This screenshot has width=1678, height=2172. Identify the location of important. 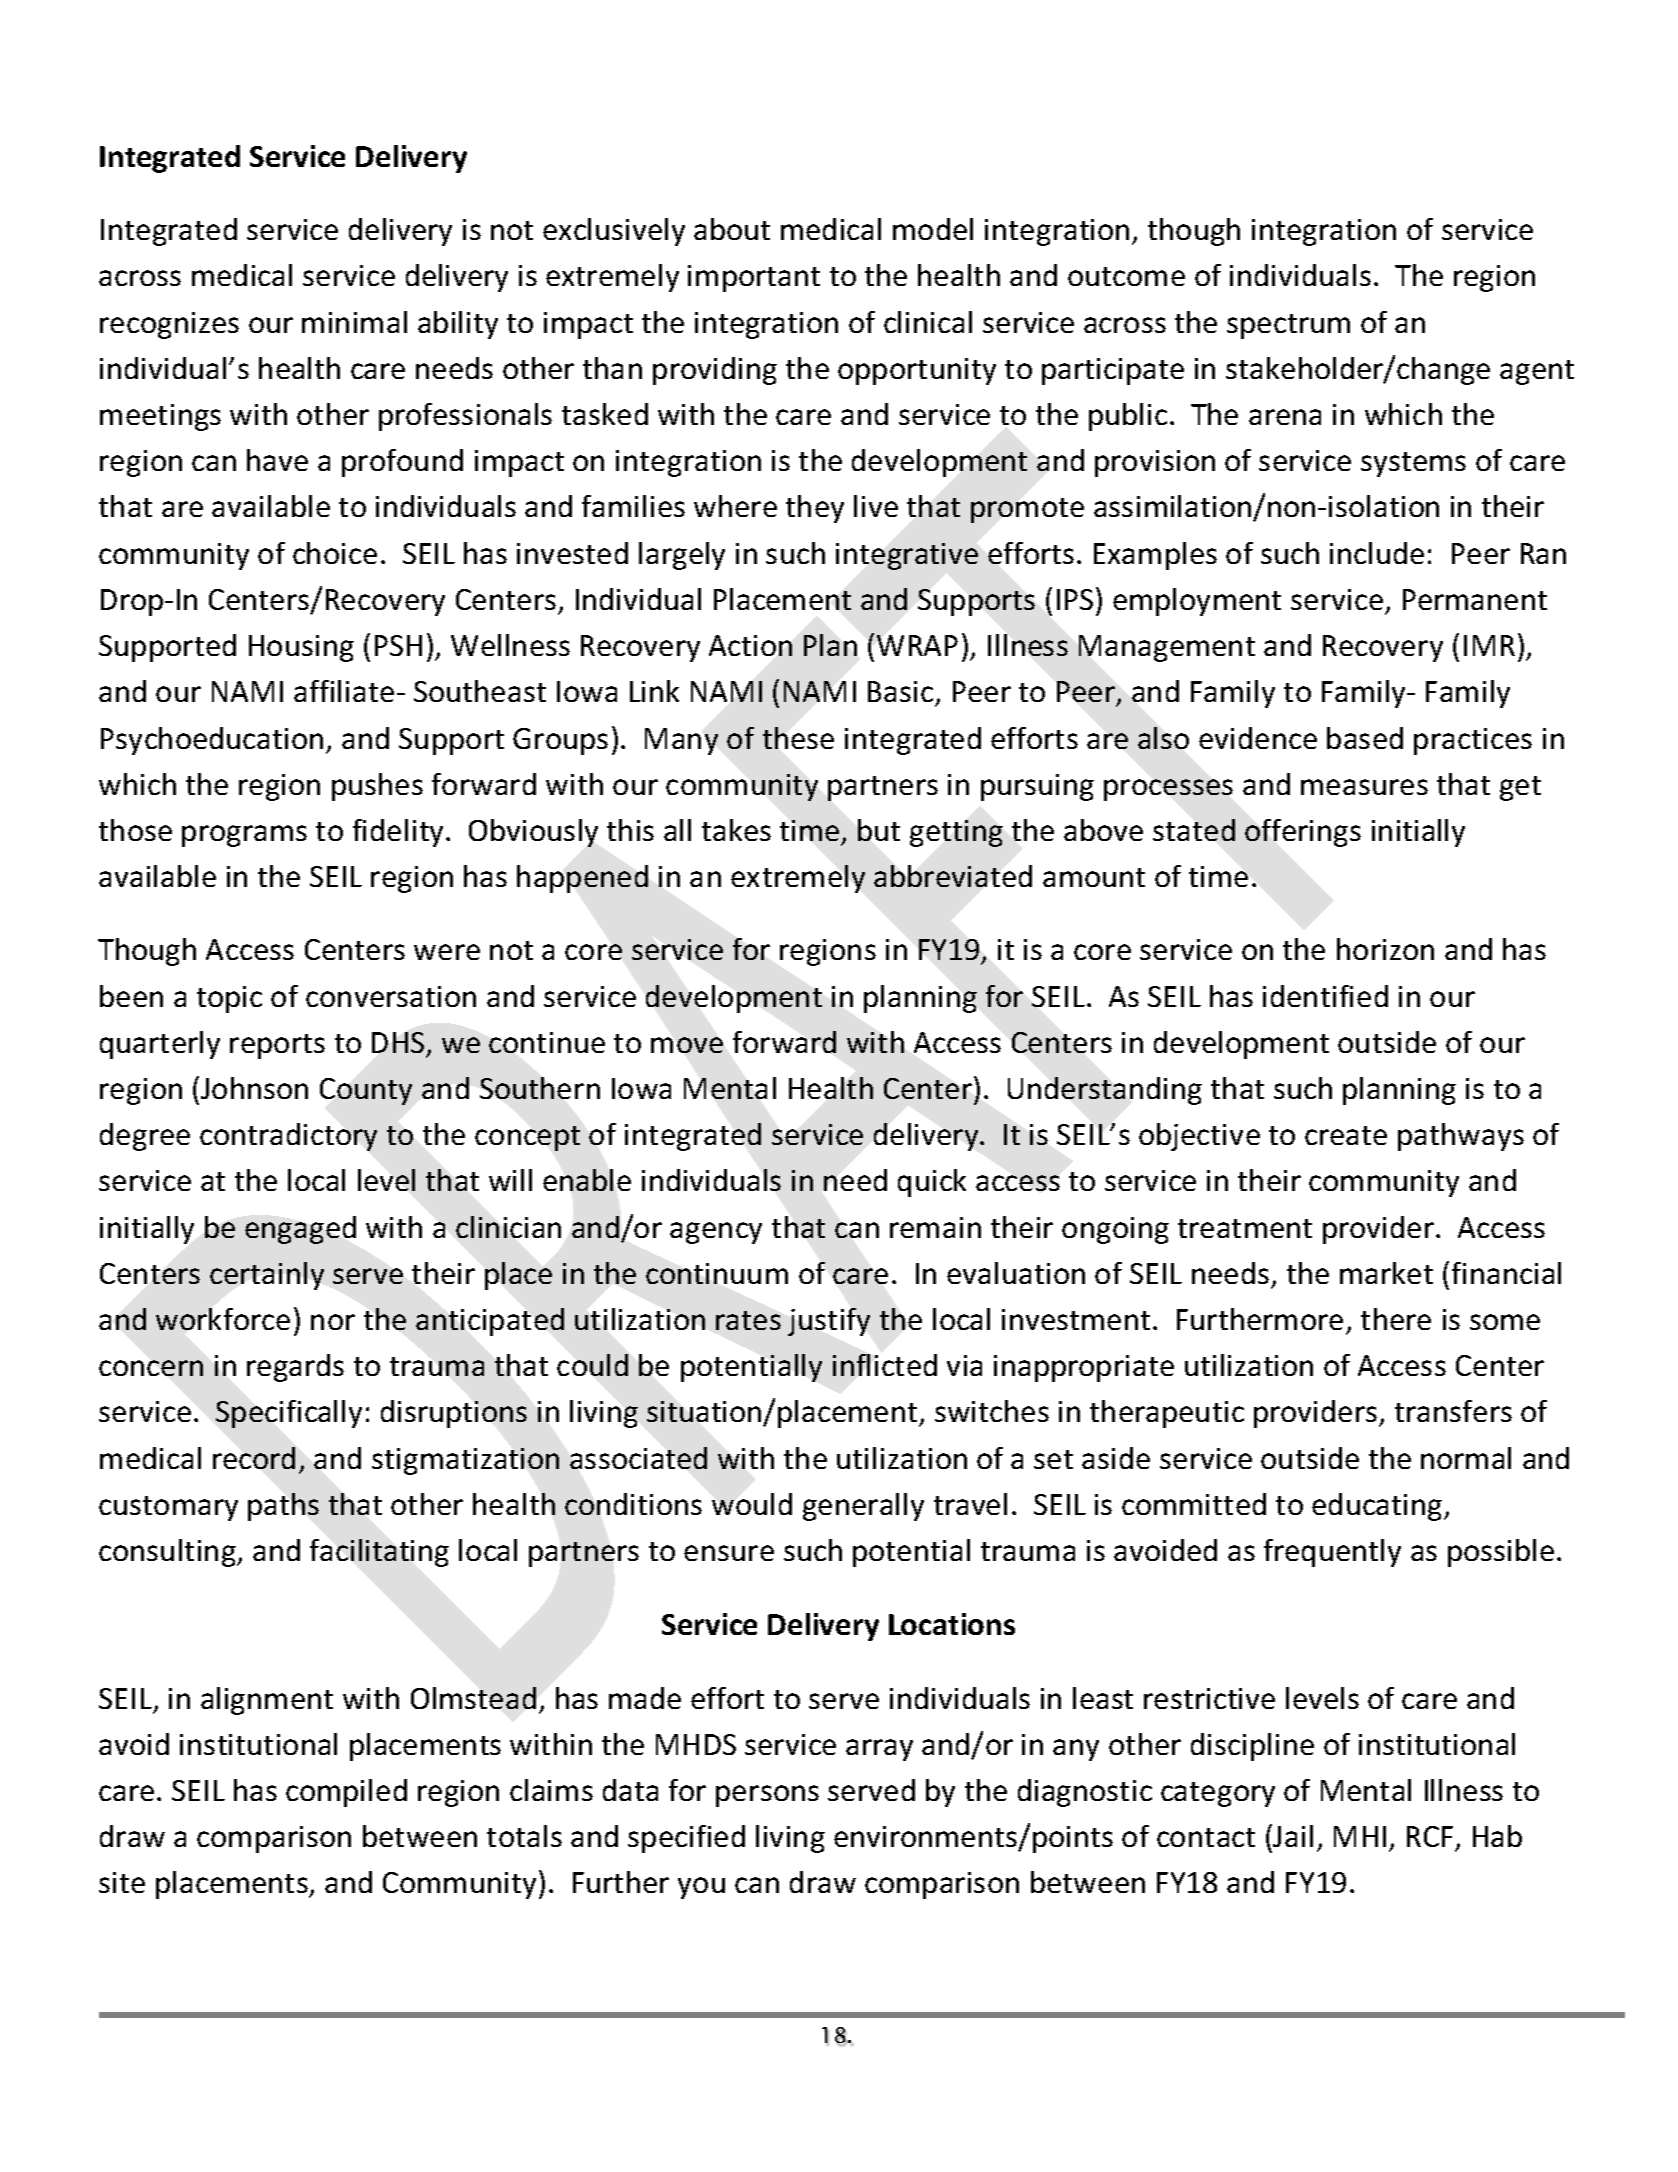
(754, 278).
